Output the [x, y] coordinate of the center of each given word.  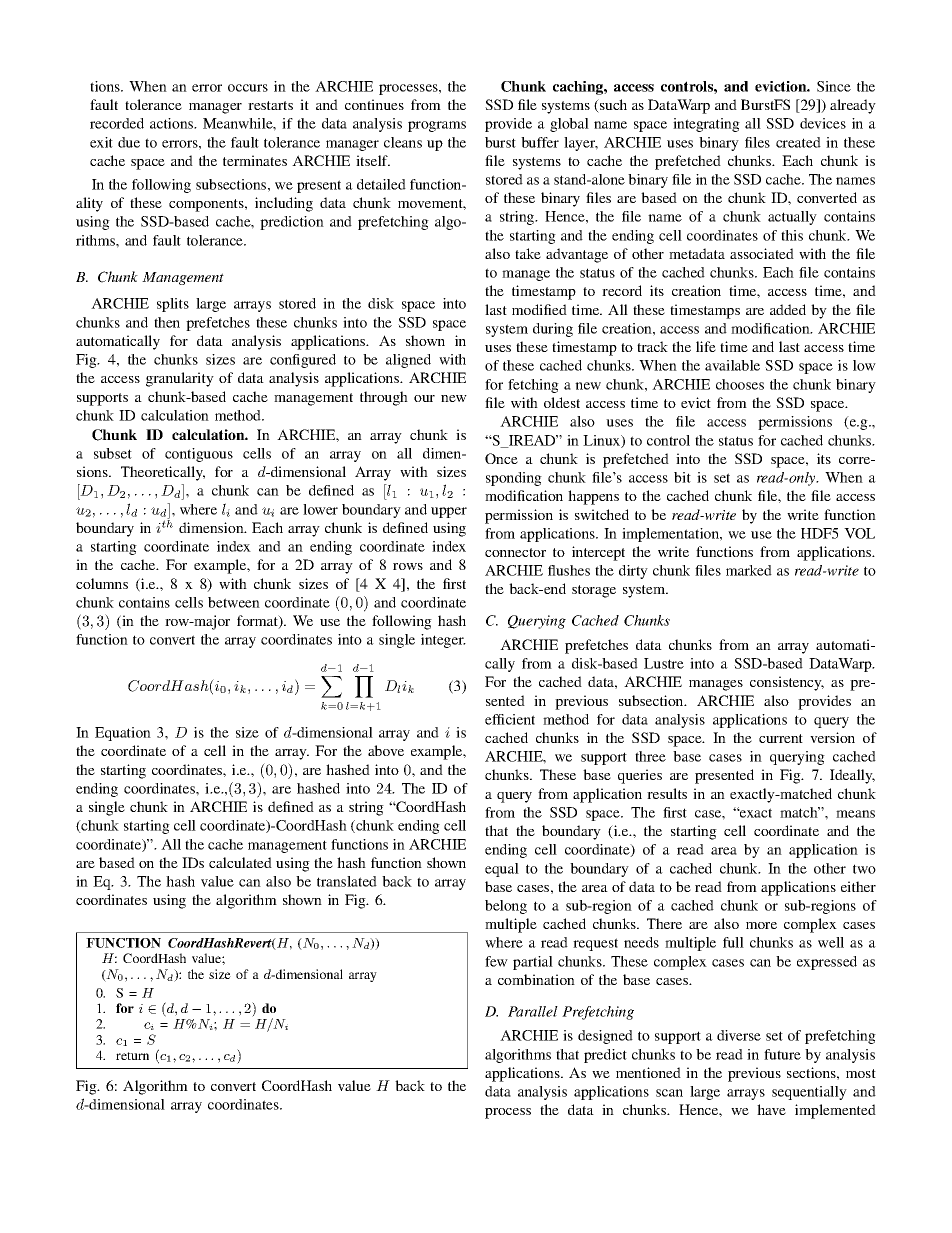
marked [749, 570]
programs [437, 126]
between [234, 602]
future [782, 1054]
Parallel [533, 1011]
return [132, 1056]
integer [443, 641]
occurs [248, 88]
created [798, 142]
